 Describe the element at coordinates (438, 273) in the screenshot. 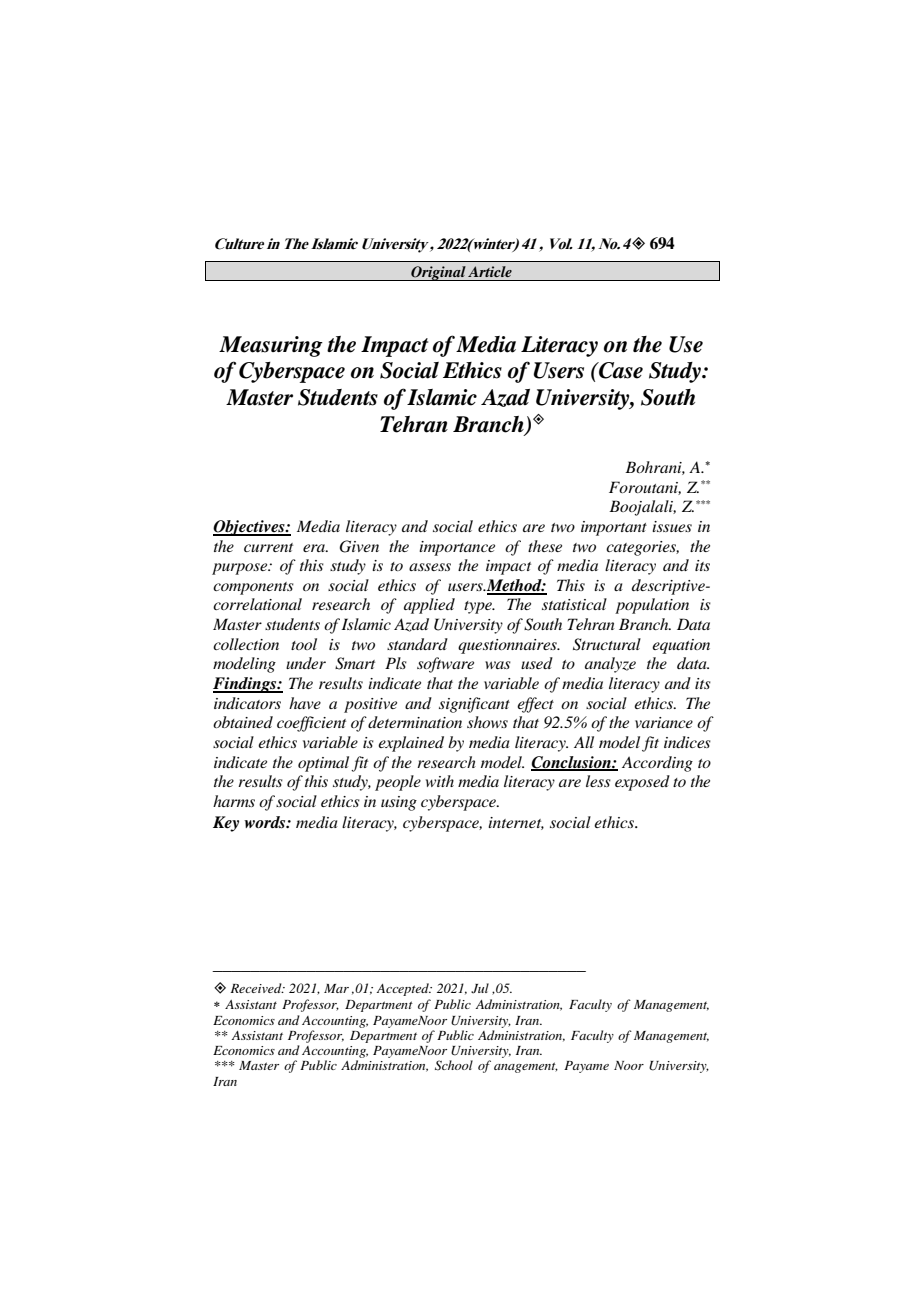

I see `Original` at that location.
